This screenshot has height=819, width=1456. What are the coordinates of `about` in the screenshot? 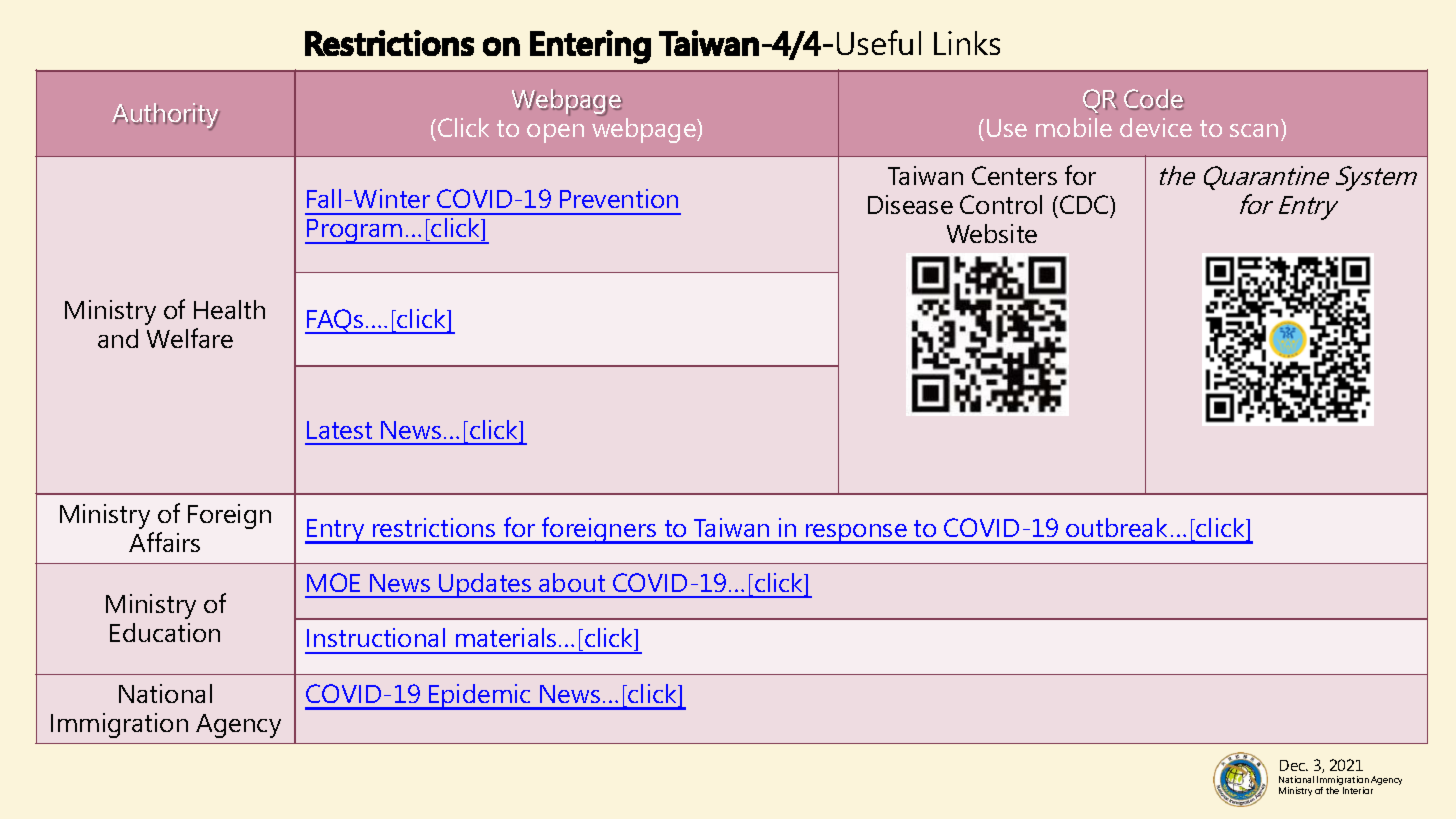 It's located at (572, 582).
